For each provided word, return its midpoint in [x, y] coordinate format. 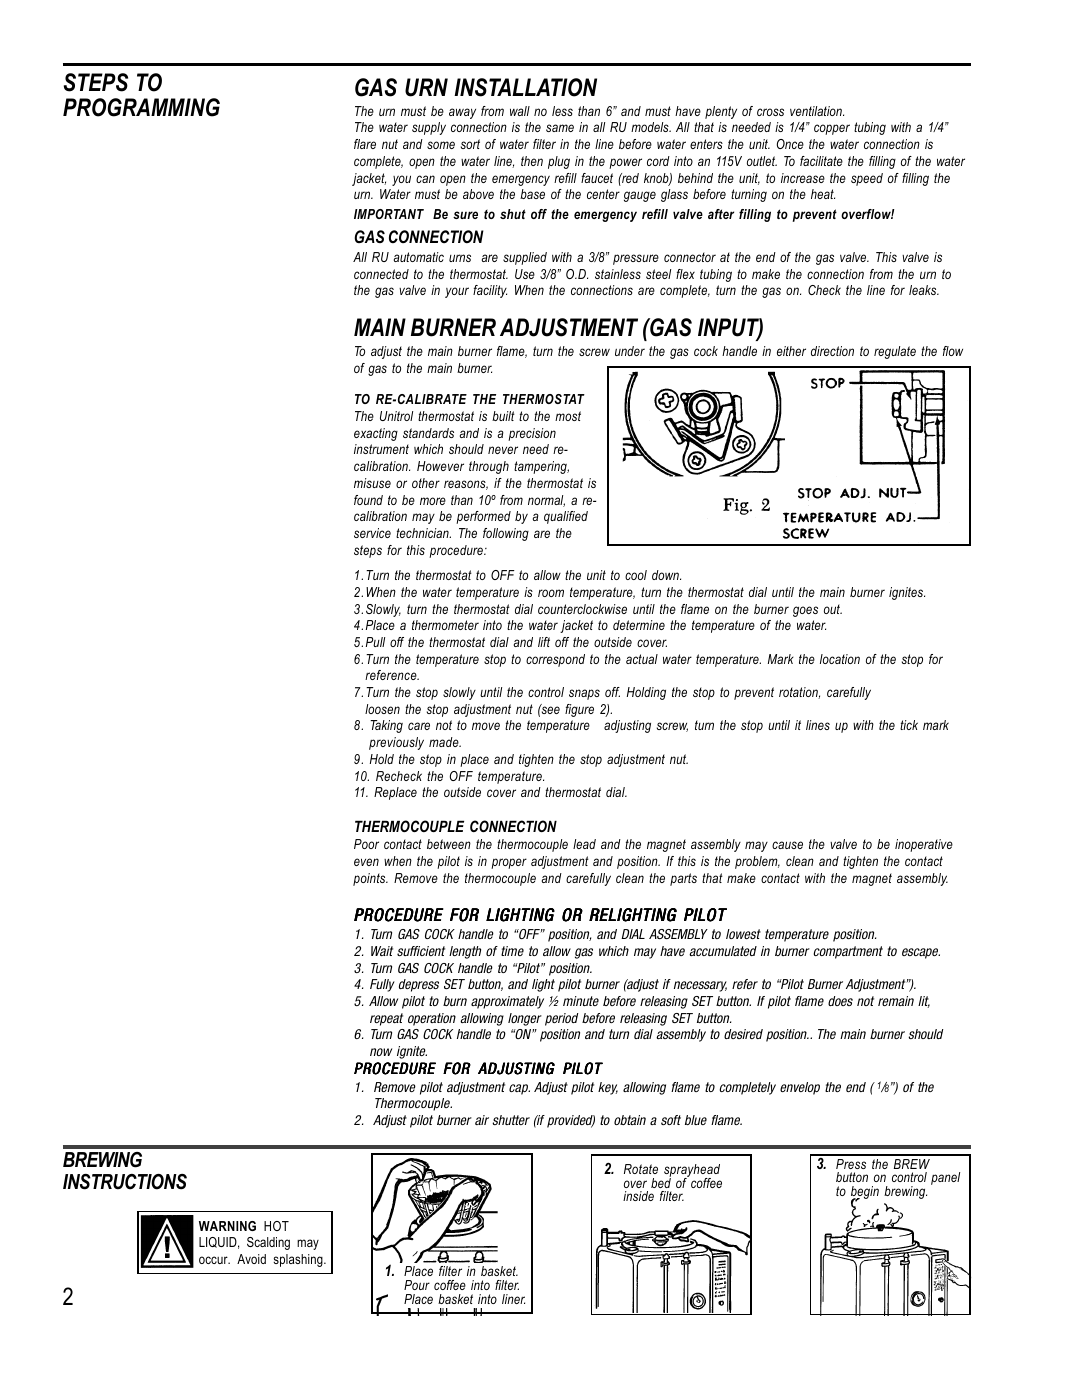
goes [805, 611]
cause [787, 845]
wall [520, 111]
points [370, 879]
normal [546, 501]
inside [638, 1196]
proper [509, 863]
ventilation [817, 111]
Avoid [251, 1259]
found [368, 500]
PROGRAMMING [141, 107]
